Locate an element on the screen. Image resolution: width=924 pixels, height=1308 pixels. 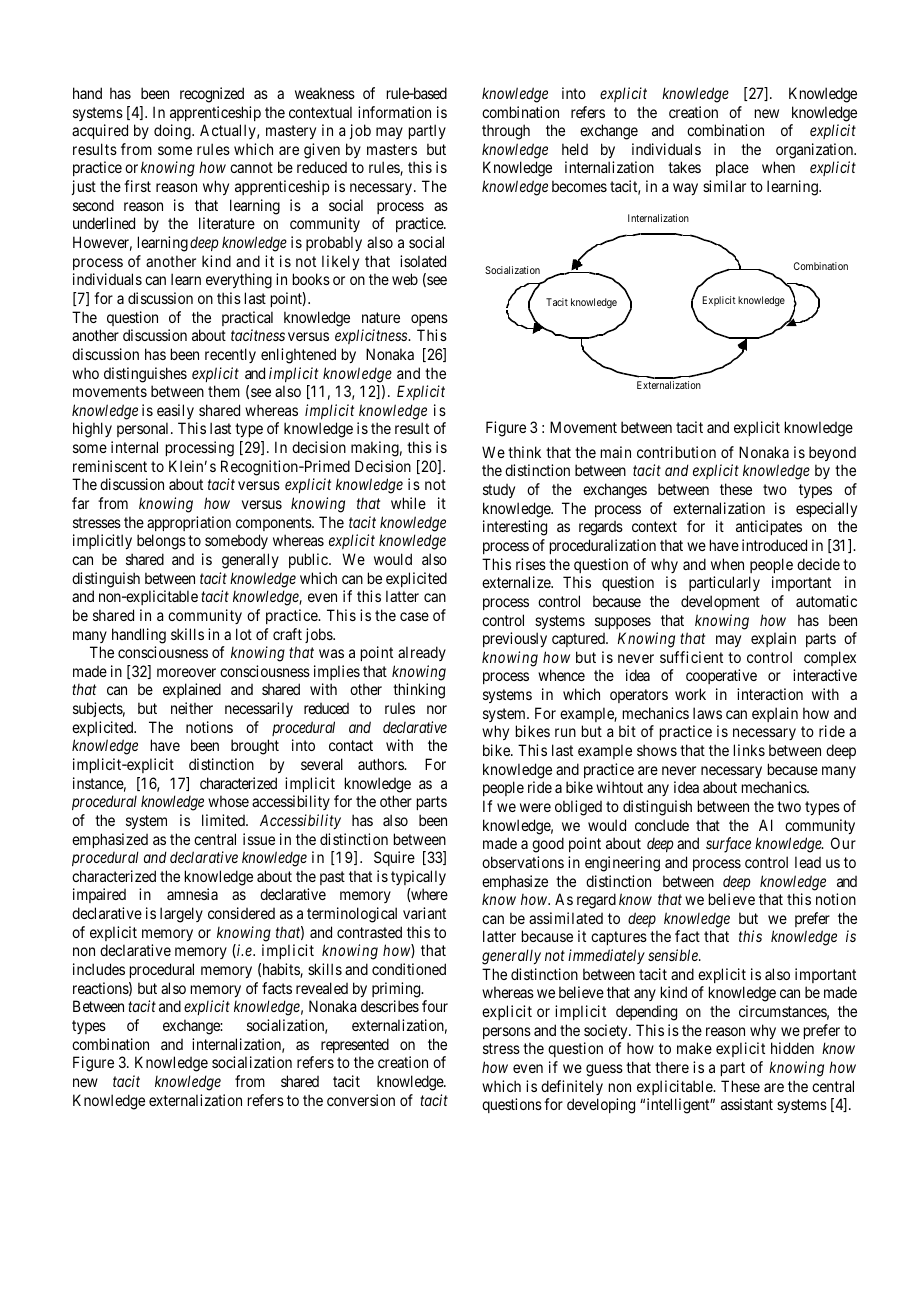
Squire is located at coordinates (394, 858).
